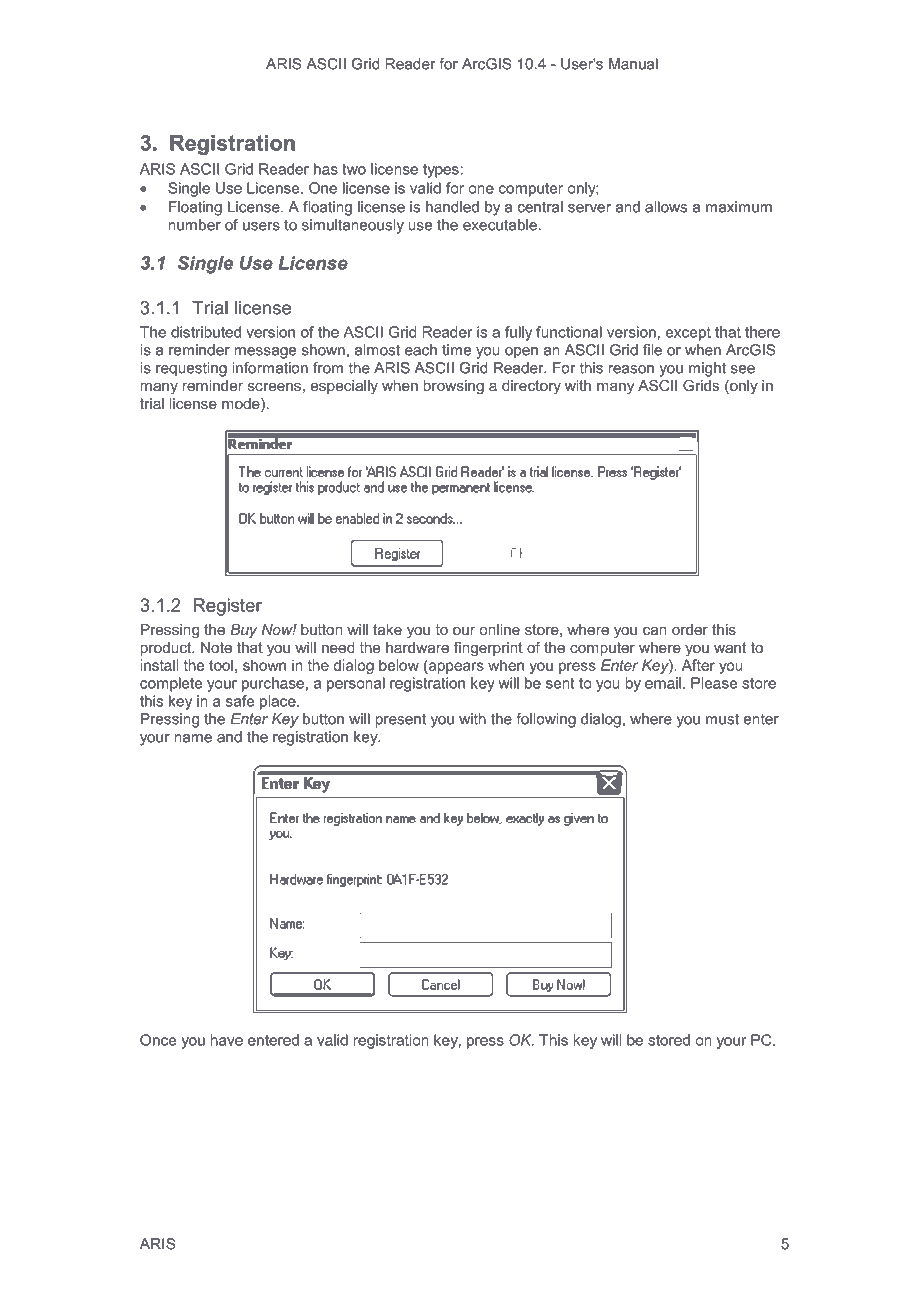 This image has width=924, height=1308. Describe the element at coordinates (227, 607) in the image. I see `Register` at that location.
